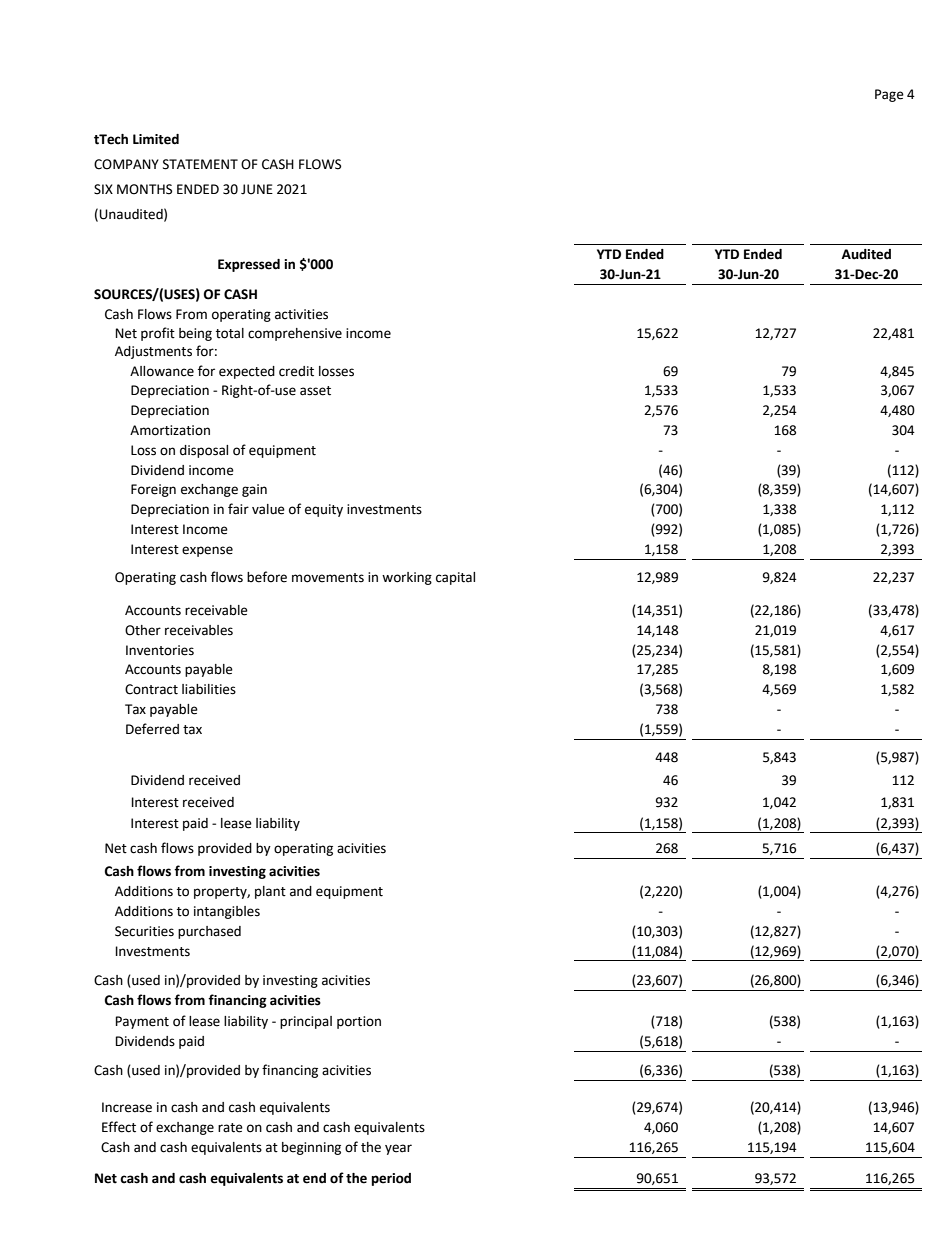 The width and height of the page is (952, 1233). What do you see at coordinates (270, 892) in the page?
I see `plant` at bounding box center [270, 892].
